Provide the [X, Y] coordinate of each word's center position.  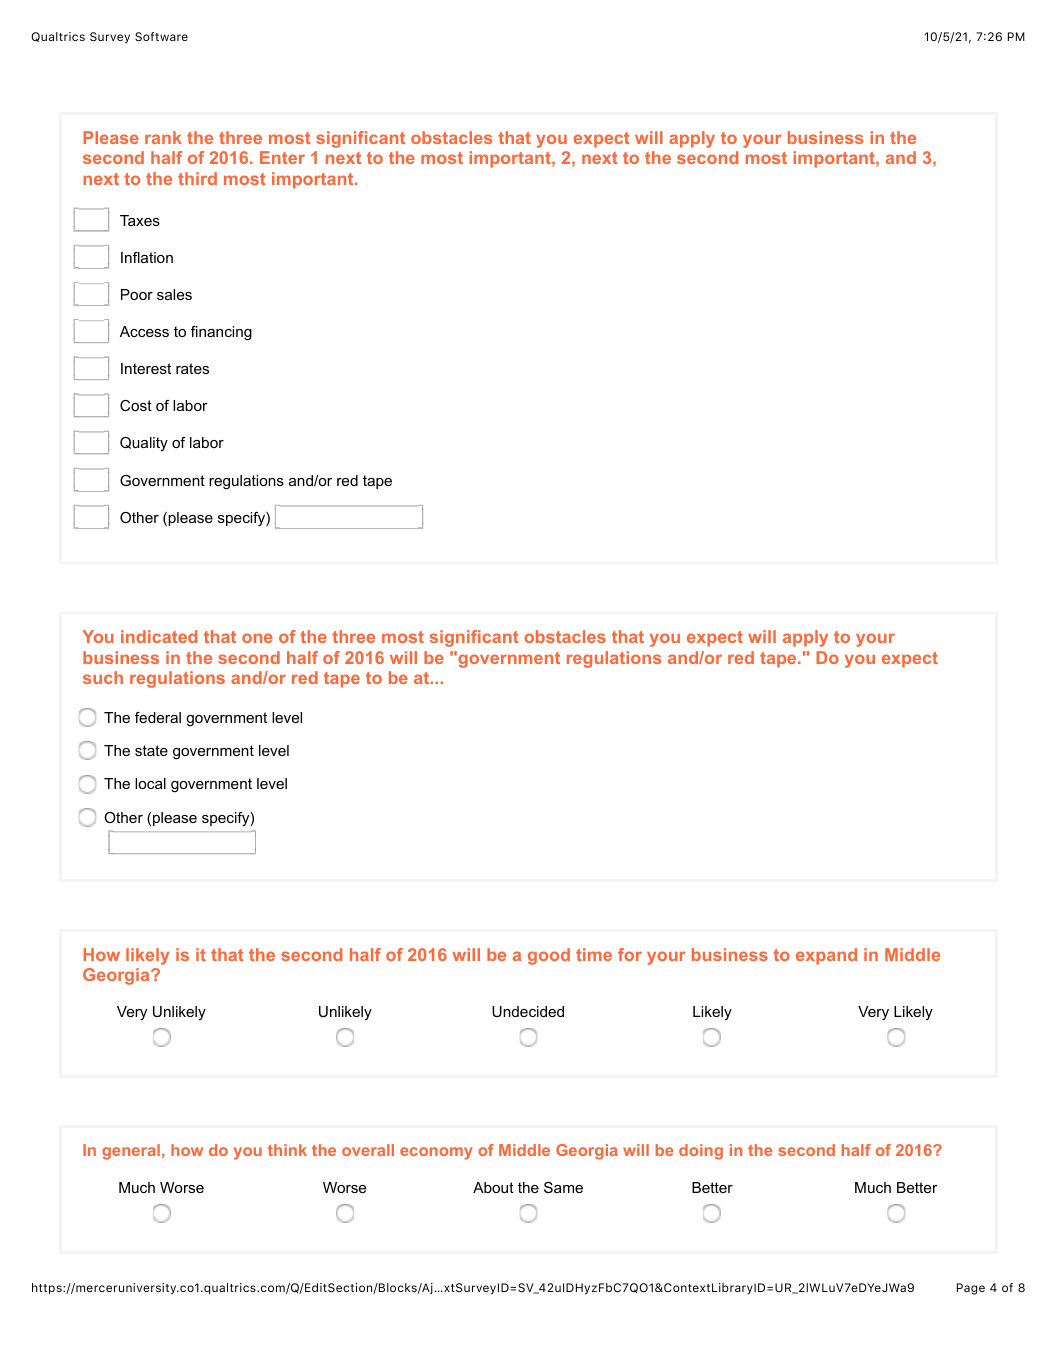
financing [221, 333]
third [197, 178]
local [150, 783]
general [131, 1152]
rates [192, 368]
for [630, 954]
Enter [282, 157]
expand [826, 956]
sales [174, 294]
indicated [159, 636]
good [549, 956]
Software [161, 36]
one [257, 638]
